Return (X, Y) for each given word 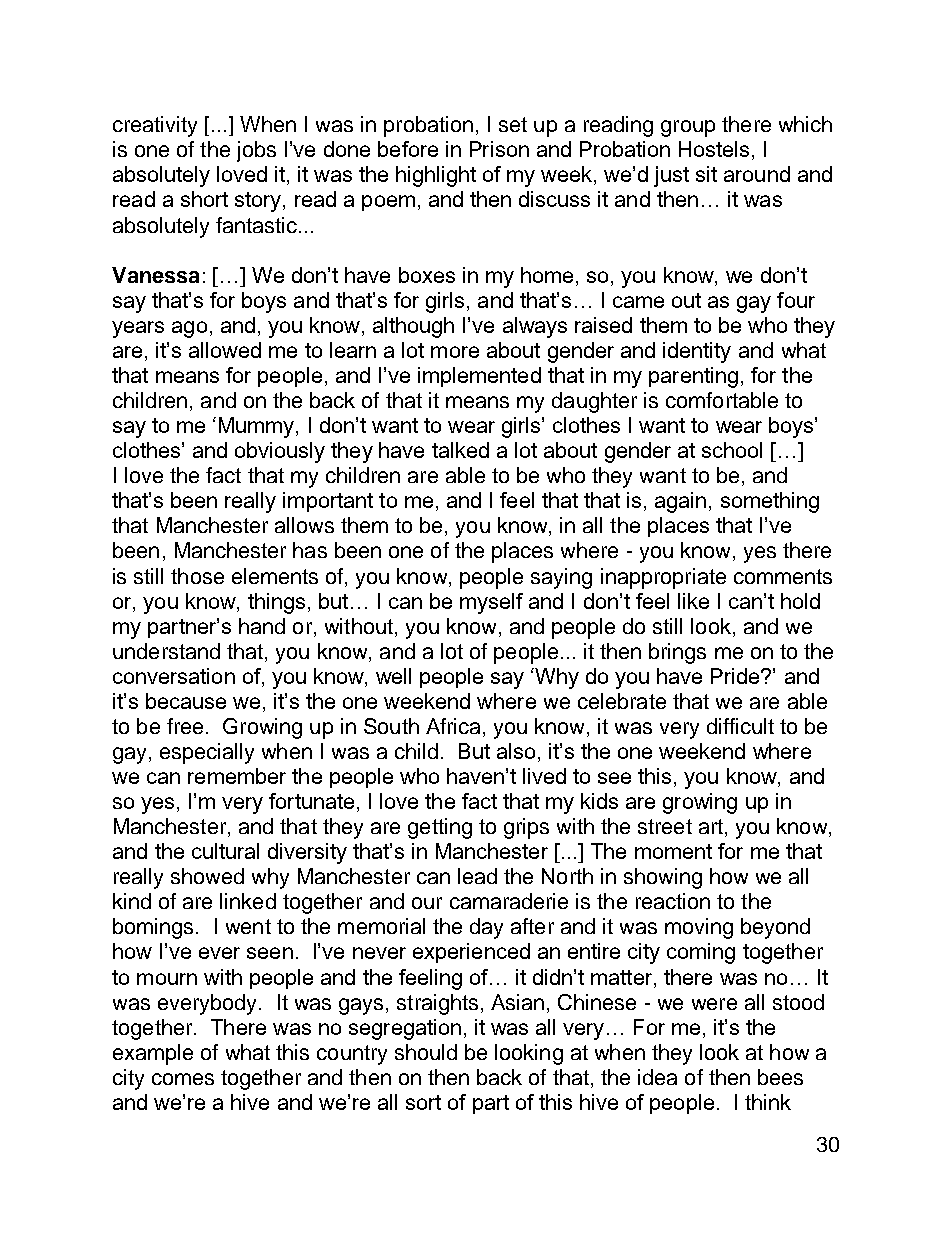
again (680, 502)
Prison (499, 149)
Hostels (714, 149)
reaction (673, 901)
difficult (740, 726)
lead (477, 876)
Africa (453, 726)
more (455, 352)
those (197, 576)
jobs (256, 151)
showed (207, 876)
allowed (225, 350)
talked (460, 450)
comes (183, 1079)
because (186, 701)
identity (697, 352)
